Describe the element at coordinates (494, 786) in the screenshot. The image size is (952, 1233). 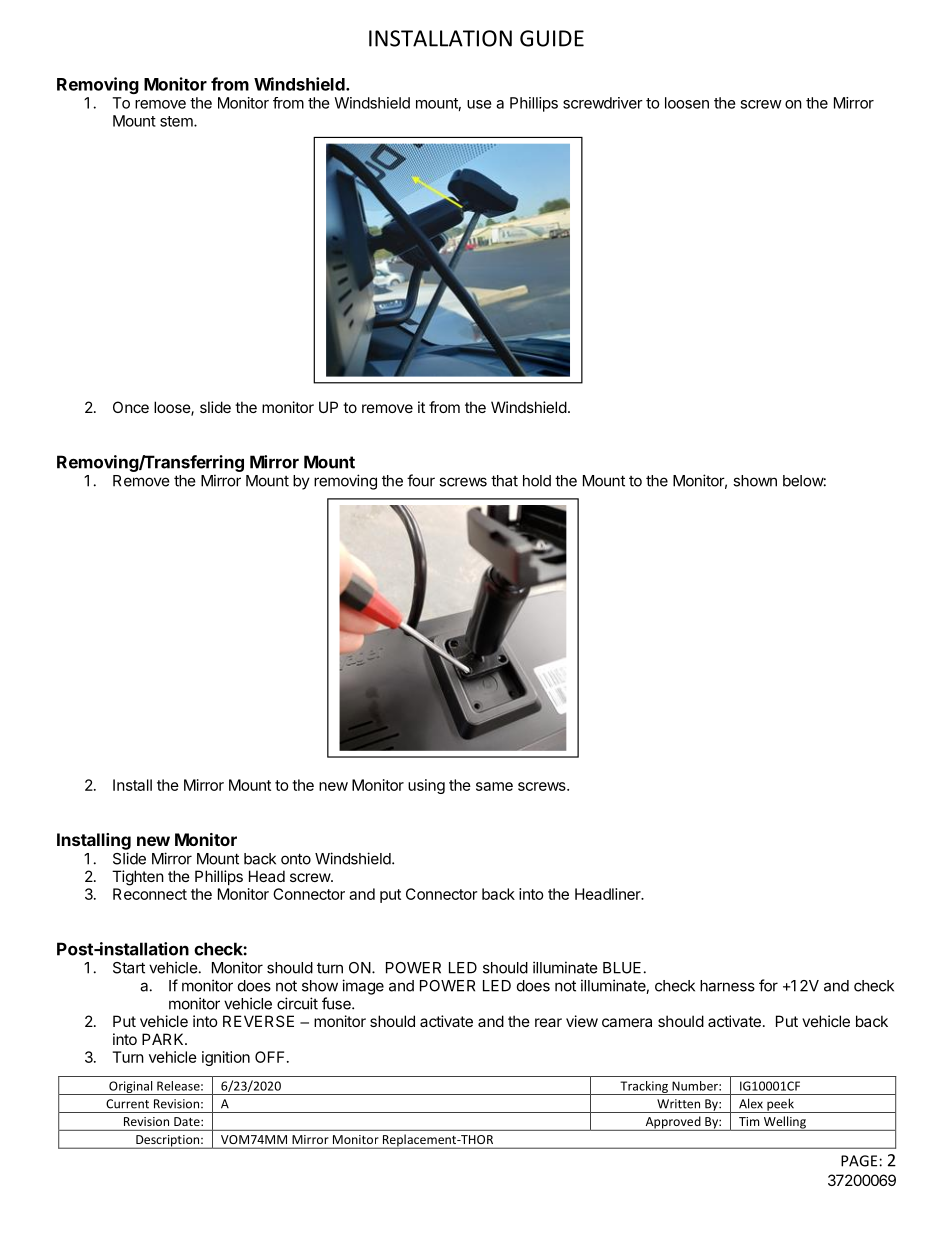
I see `same` at that location.
